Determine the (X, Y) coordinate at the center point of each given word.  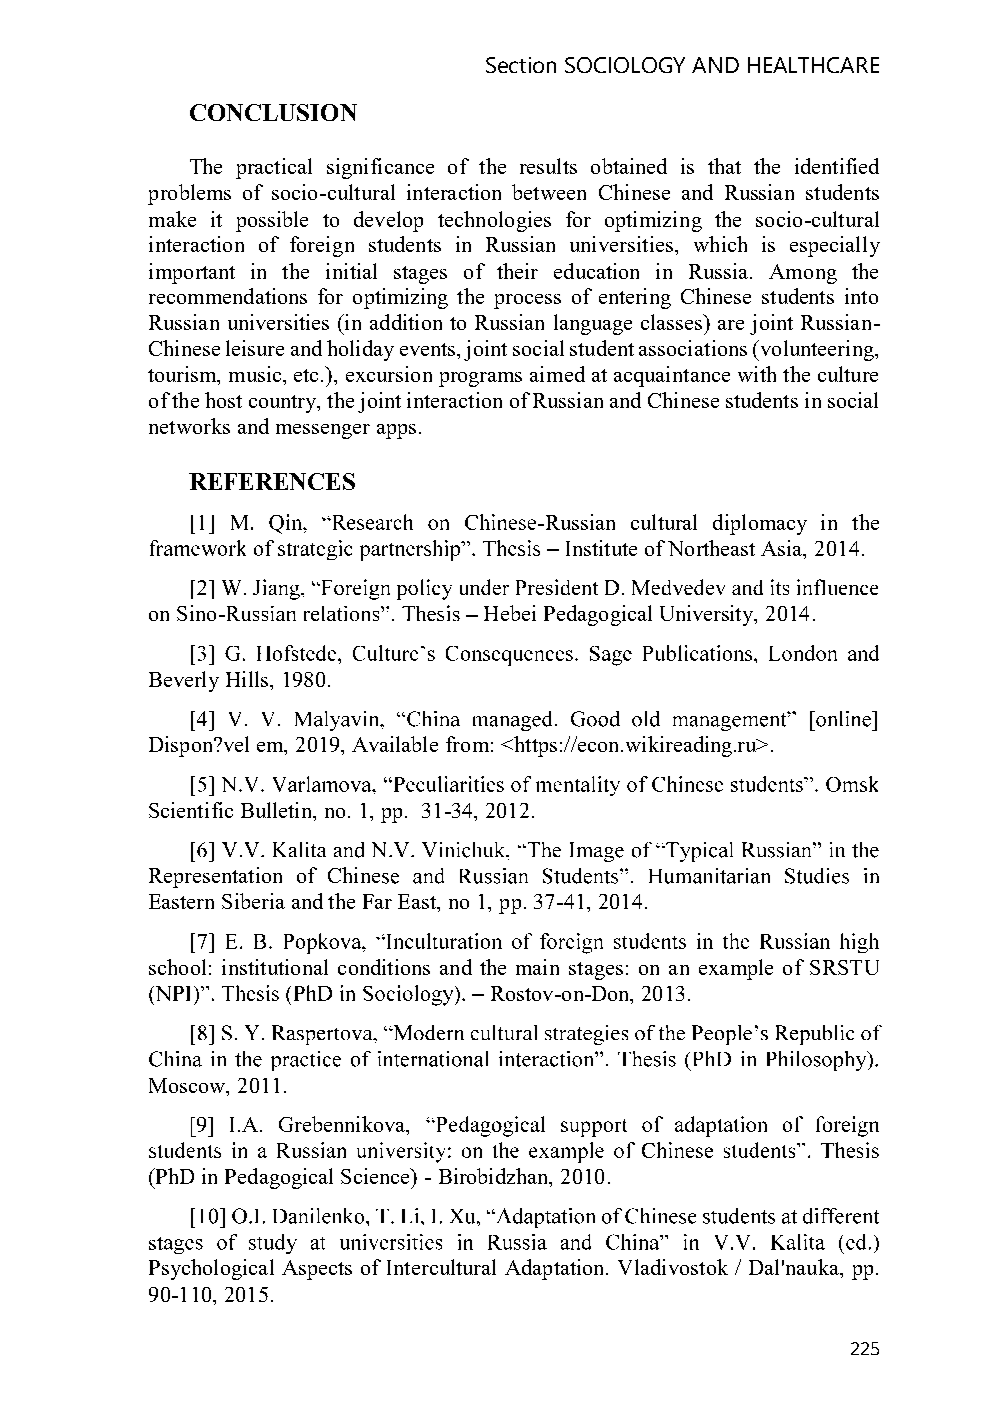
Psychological (211, 1269)
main (537, 967)
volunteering (817, 350)
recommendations (228, 296)
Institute (601, 548)
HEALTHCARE (813, 65)
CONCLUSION (273, 112)
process (527, 301)
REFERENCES (272, 481)
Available (395, 744)
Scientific (191, 810)
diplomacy (760, 524)
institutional (275, 967)
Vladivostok (673, 1267)
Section (521, 65)
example (736, 969)
